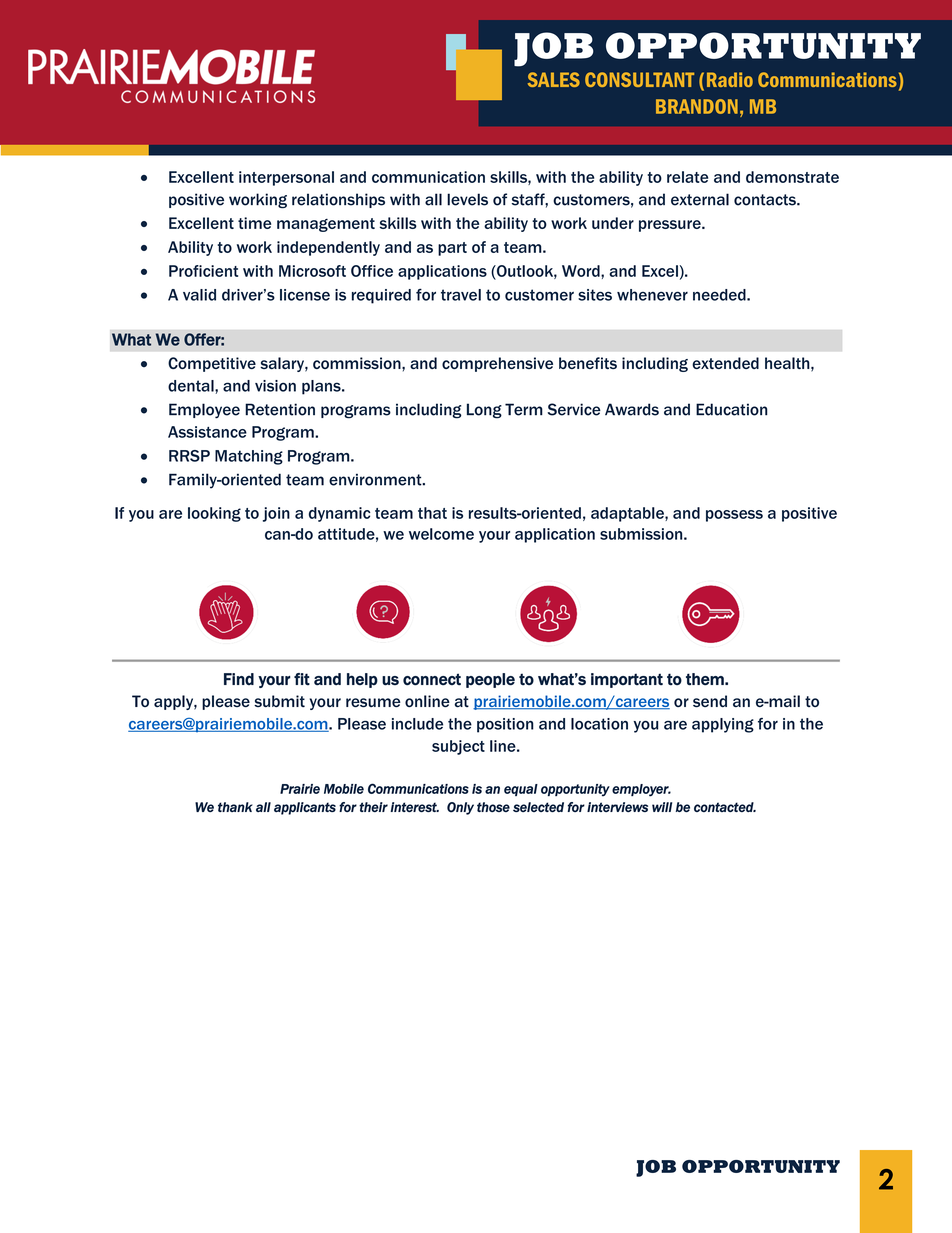 The width and height of the screenshot is (952, 1233). I want to click on interpersonal, so click(286, 178).
